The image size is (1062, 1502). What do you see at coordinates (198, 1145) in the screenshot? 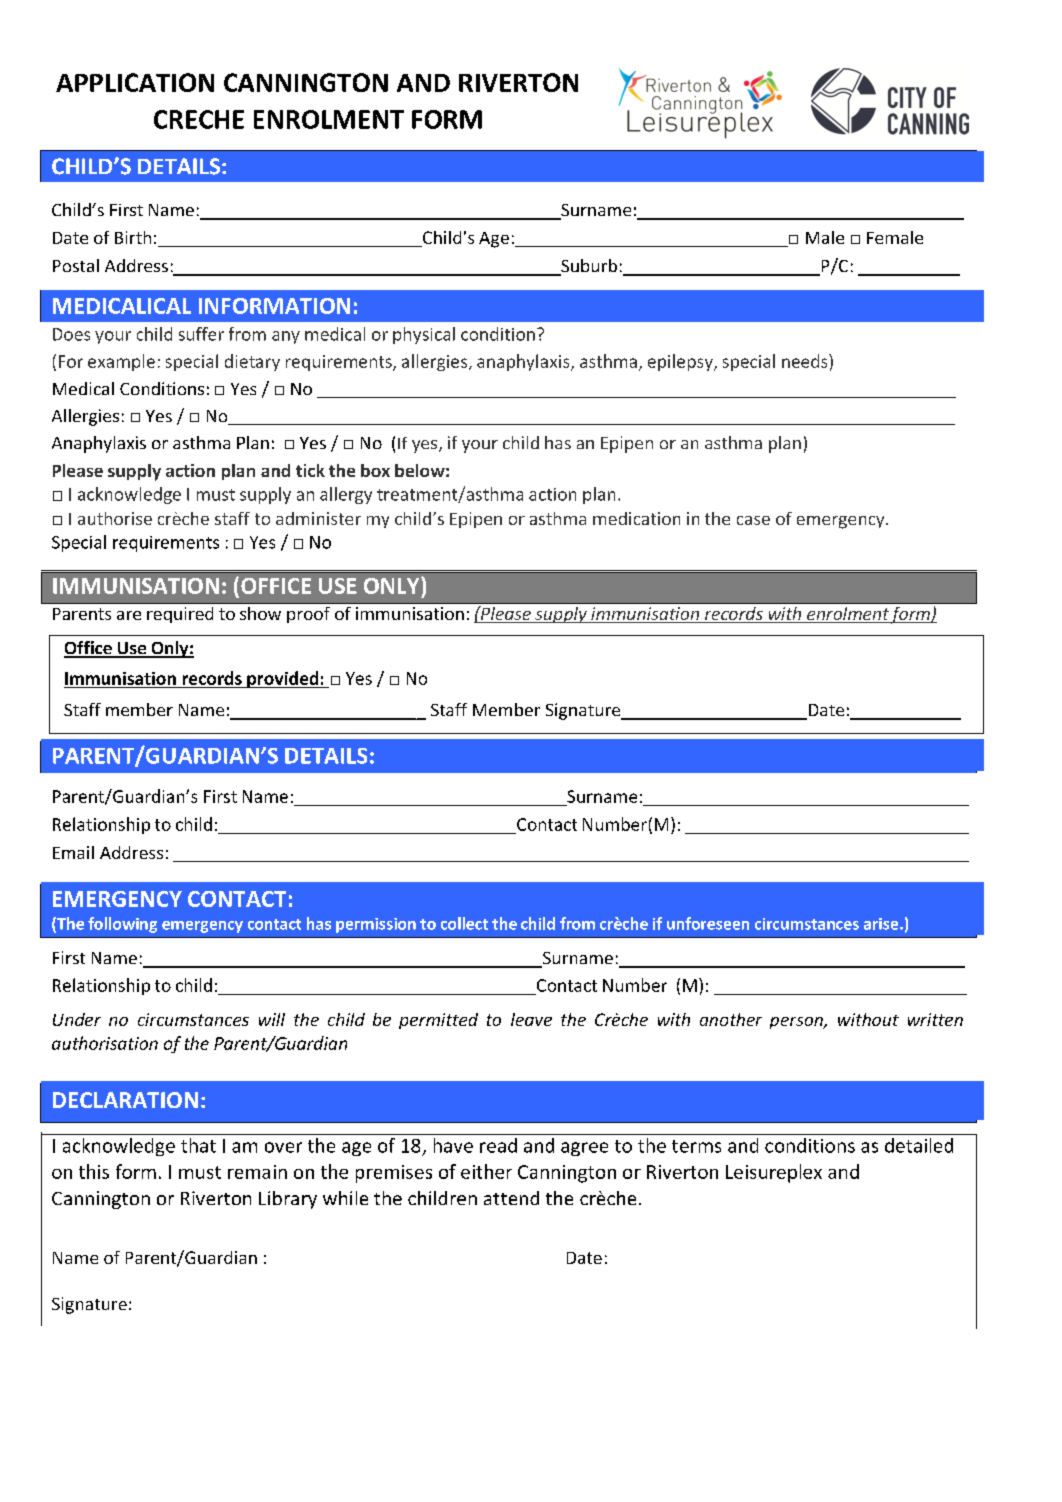
I see `that` at bounding box center [198, 1145].
